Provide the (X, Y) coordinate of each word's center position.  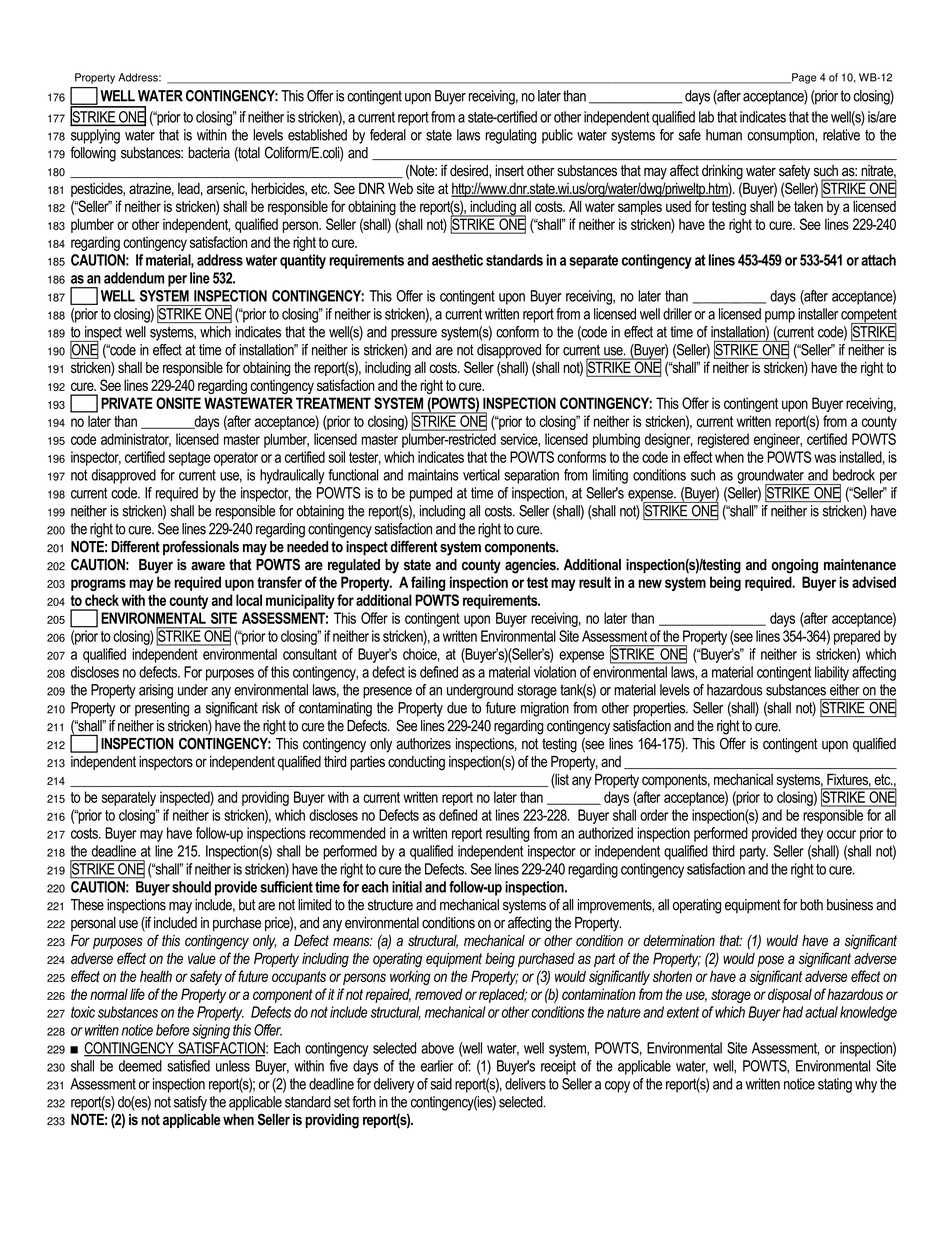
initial (407, 887)
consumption (781, 136)
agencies (531, 566)
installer (818, 314)
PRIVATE (127, 403)
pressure (414, 335)
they (812, 834)
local (249, 600)
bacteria (209, 153)
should (191, 887)
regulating (511, 136)
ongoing (794, 566)
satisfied (188, 1066)
